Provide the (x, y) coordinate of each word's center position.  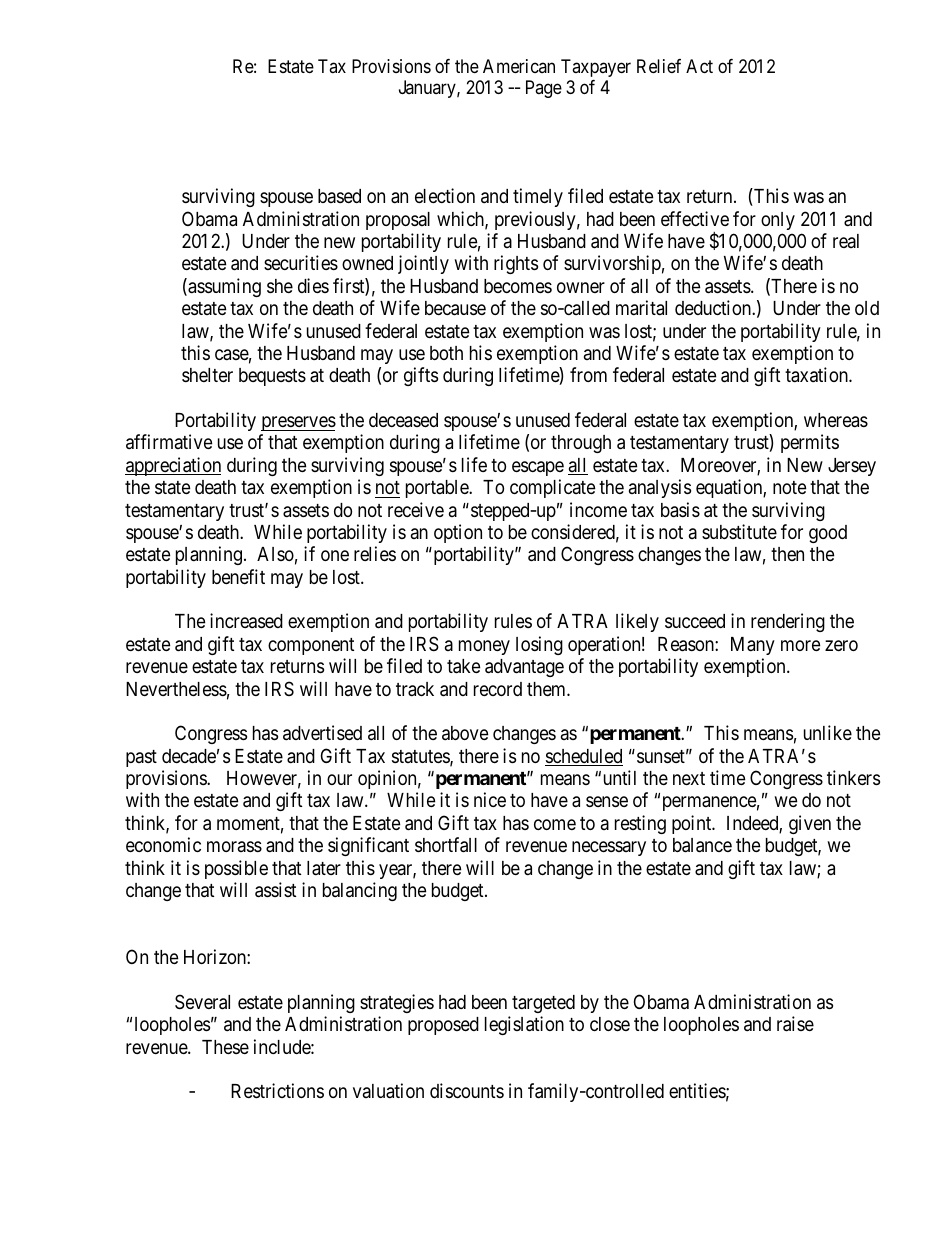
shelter (207, 375)
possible (236, 869)
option (458, 533)
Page (544, 89)
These (225, 1047)
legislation (524, 1025)
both (446, 353)
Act (699, 66)
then (787, 554)
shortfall (446, 845)
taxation (817, 374)
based (339, 196)
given (810, 824)
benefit (238, 576)
